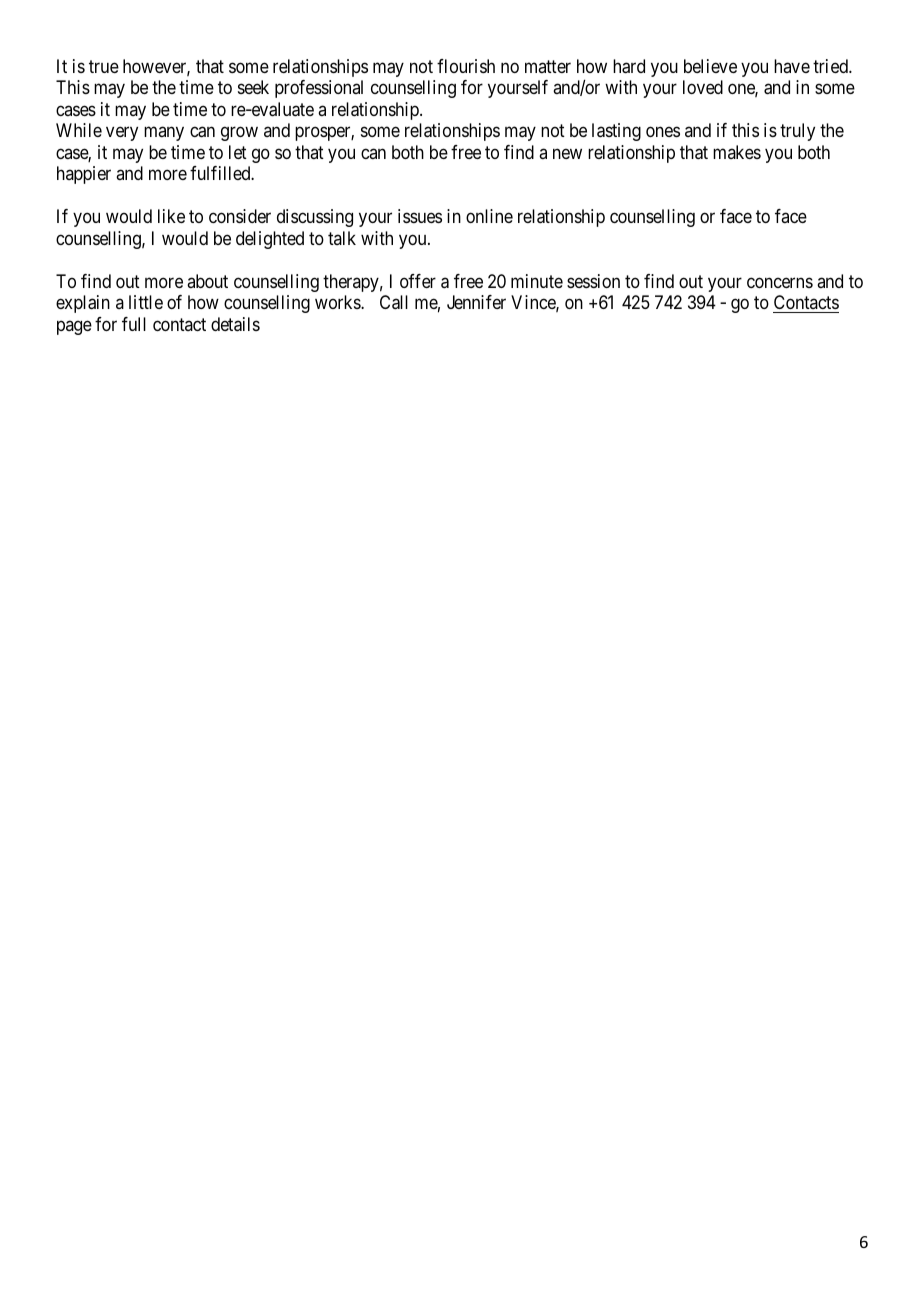 This page has height=1308, width=924. I want to click on true, so click(104, 66).
